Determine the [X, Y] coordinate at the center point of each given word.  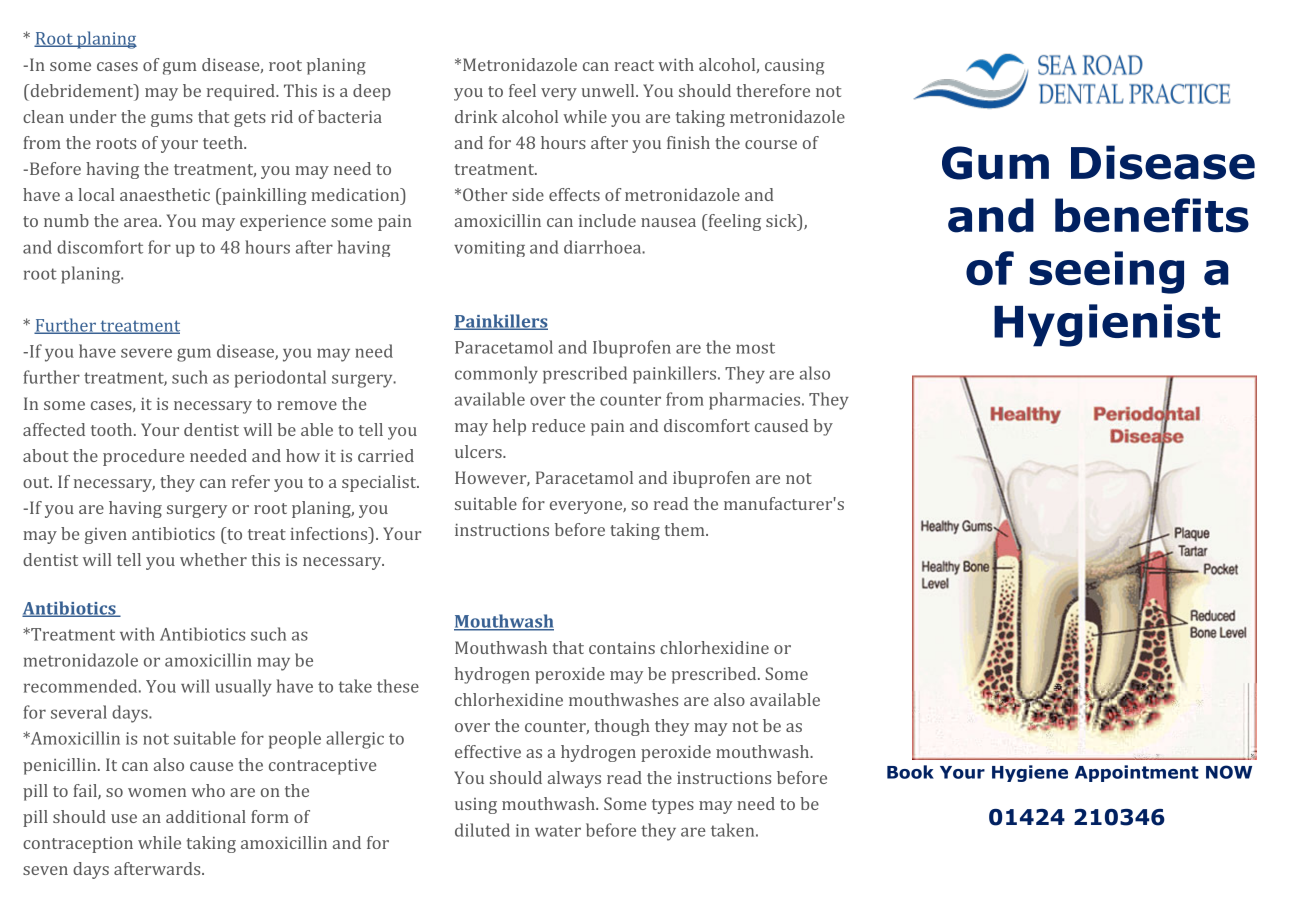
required [242, 92]
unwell [609, 90]
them [686, 529]
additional [206, 816]
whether [213, 559]
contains [622, 648]
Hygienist [1107, 325]
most [755, 348]
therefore [773, 90]
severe [146, 353]
